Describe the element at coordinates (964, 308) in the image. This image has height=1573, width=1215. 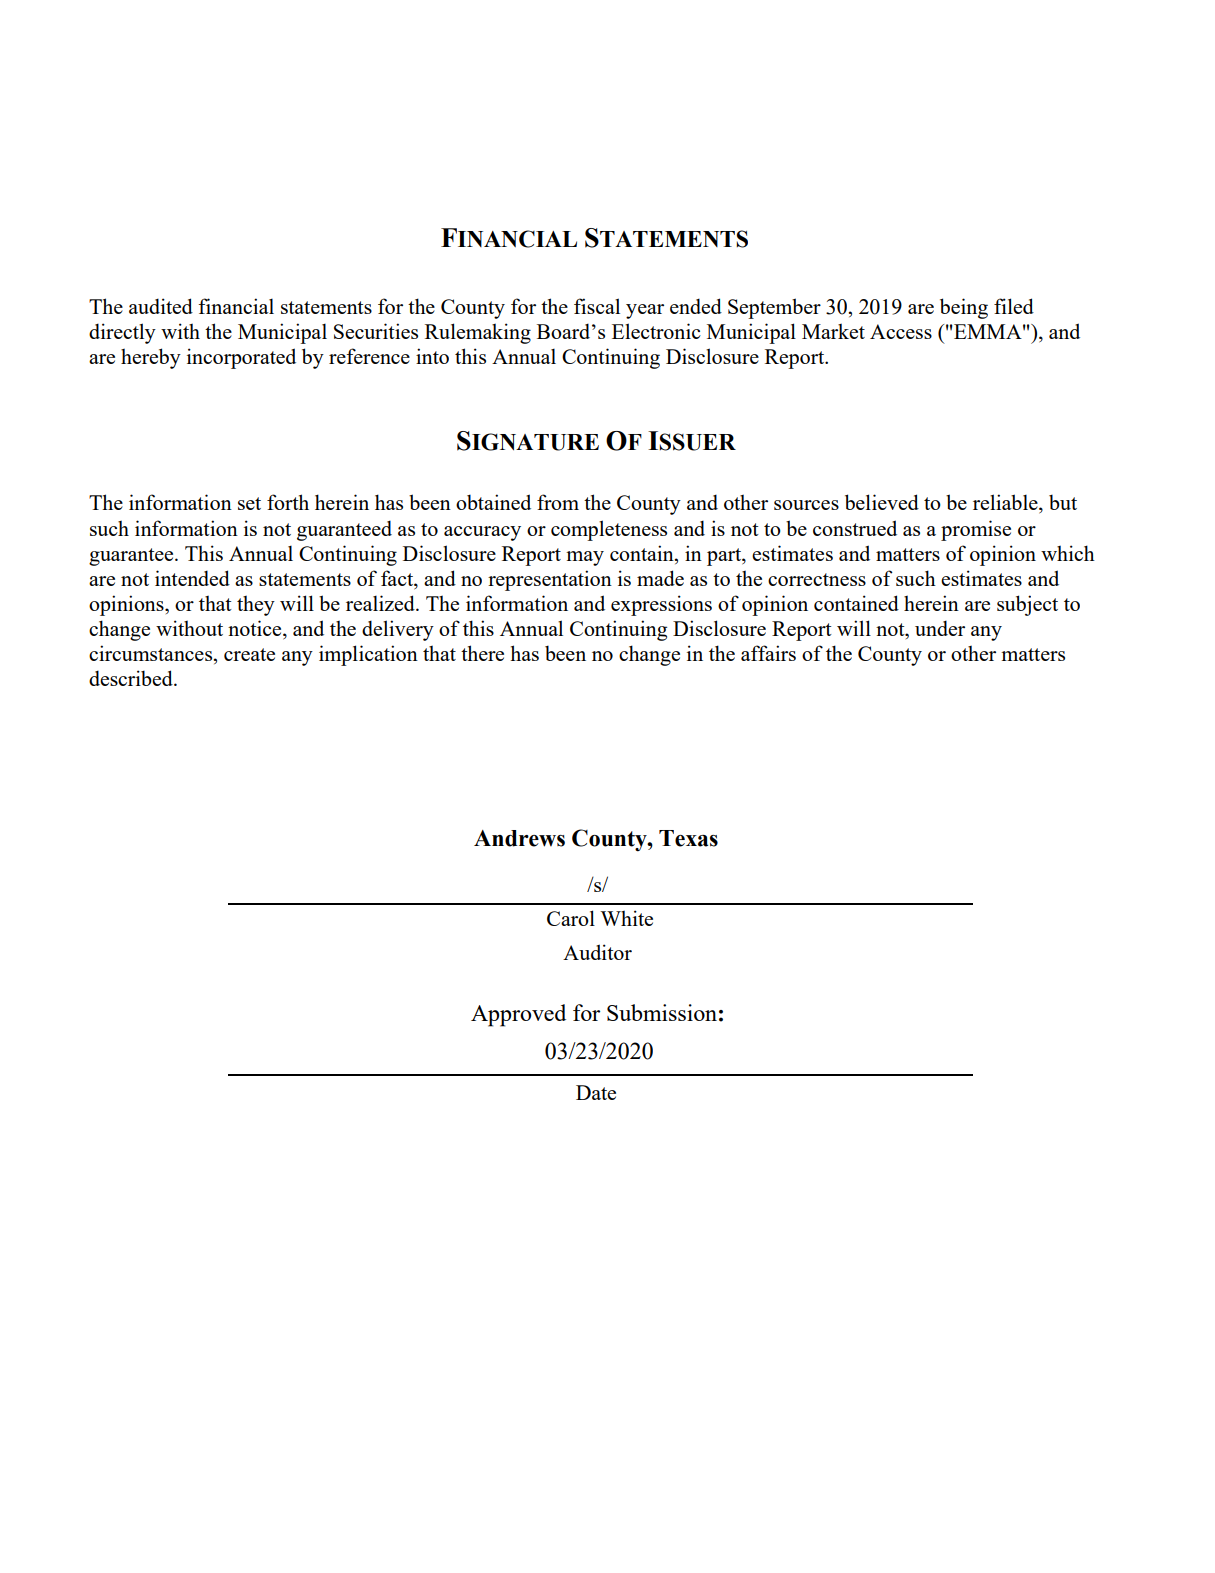
I see `being` at that location.
